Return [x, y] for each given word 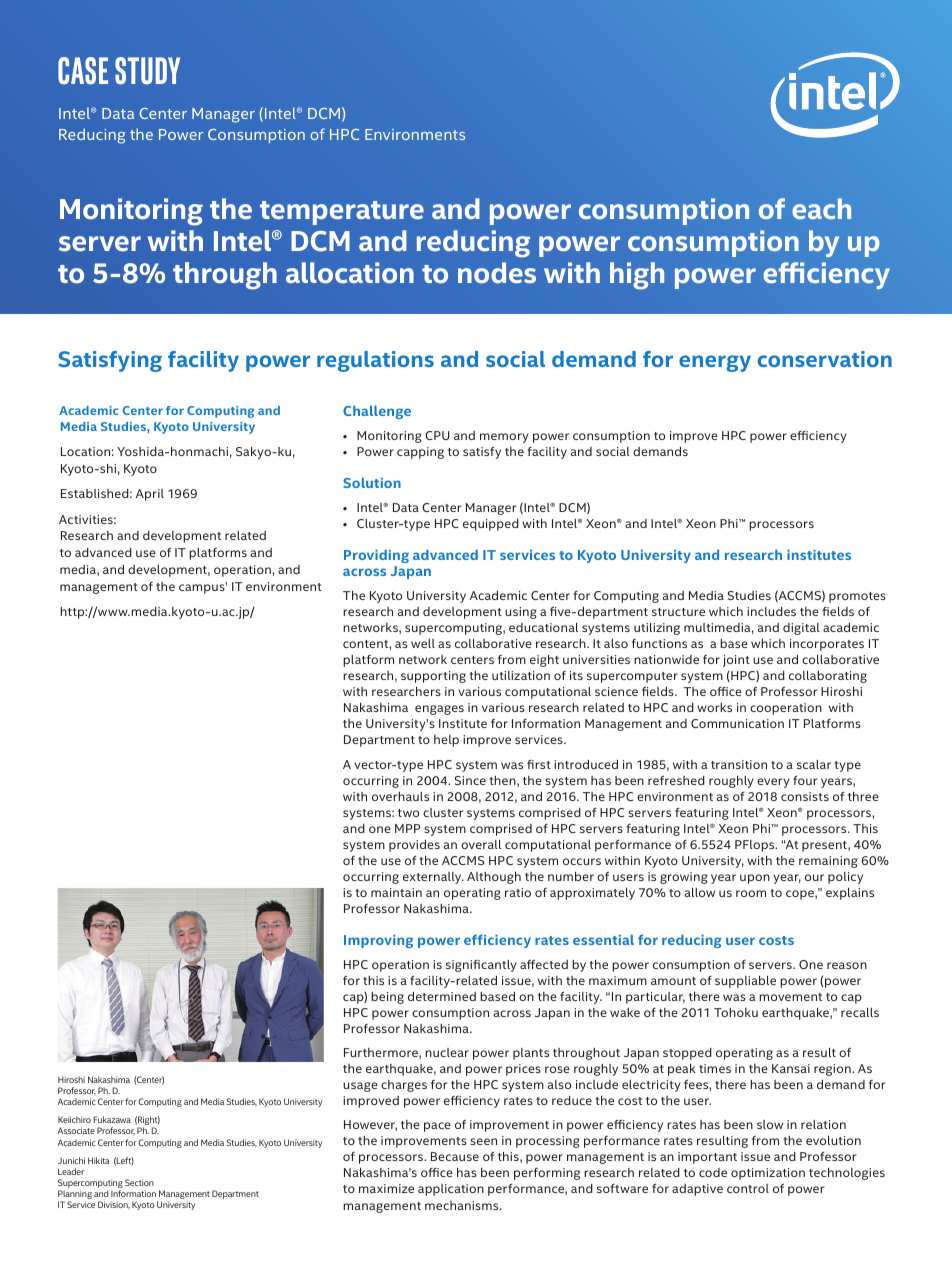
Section [139, 1182]
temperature [342, 213]
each [821, 208]
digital [801, 629]
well [423, 643]
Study [147, 71]
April [150, 495]
